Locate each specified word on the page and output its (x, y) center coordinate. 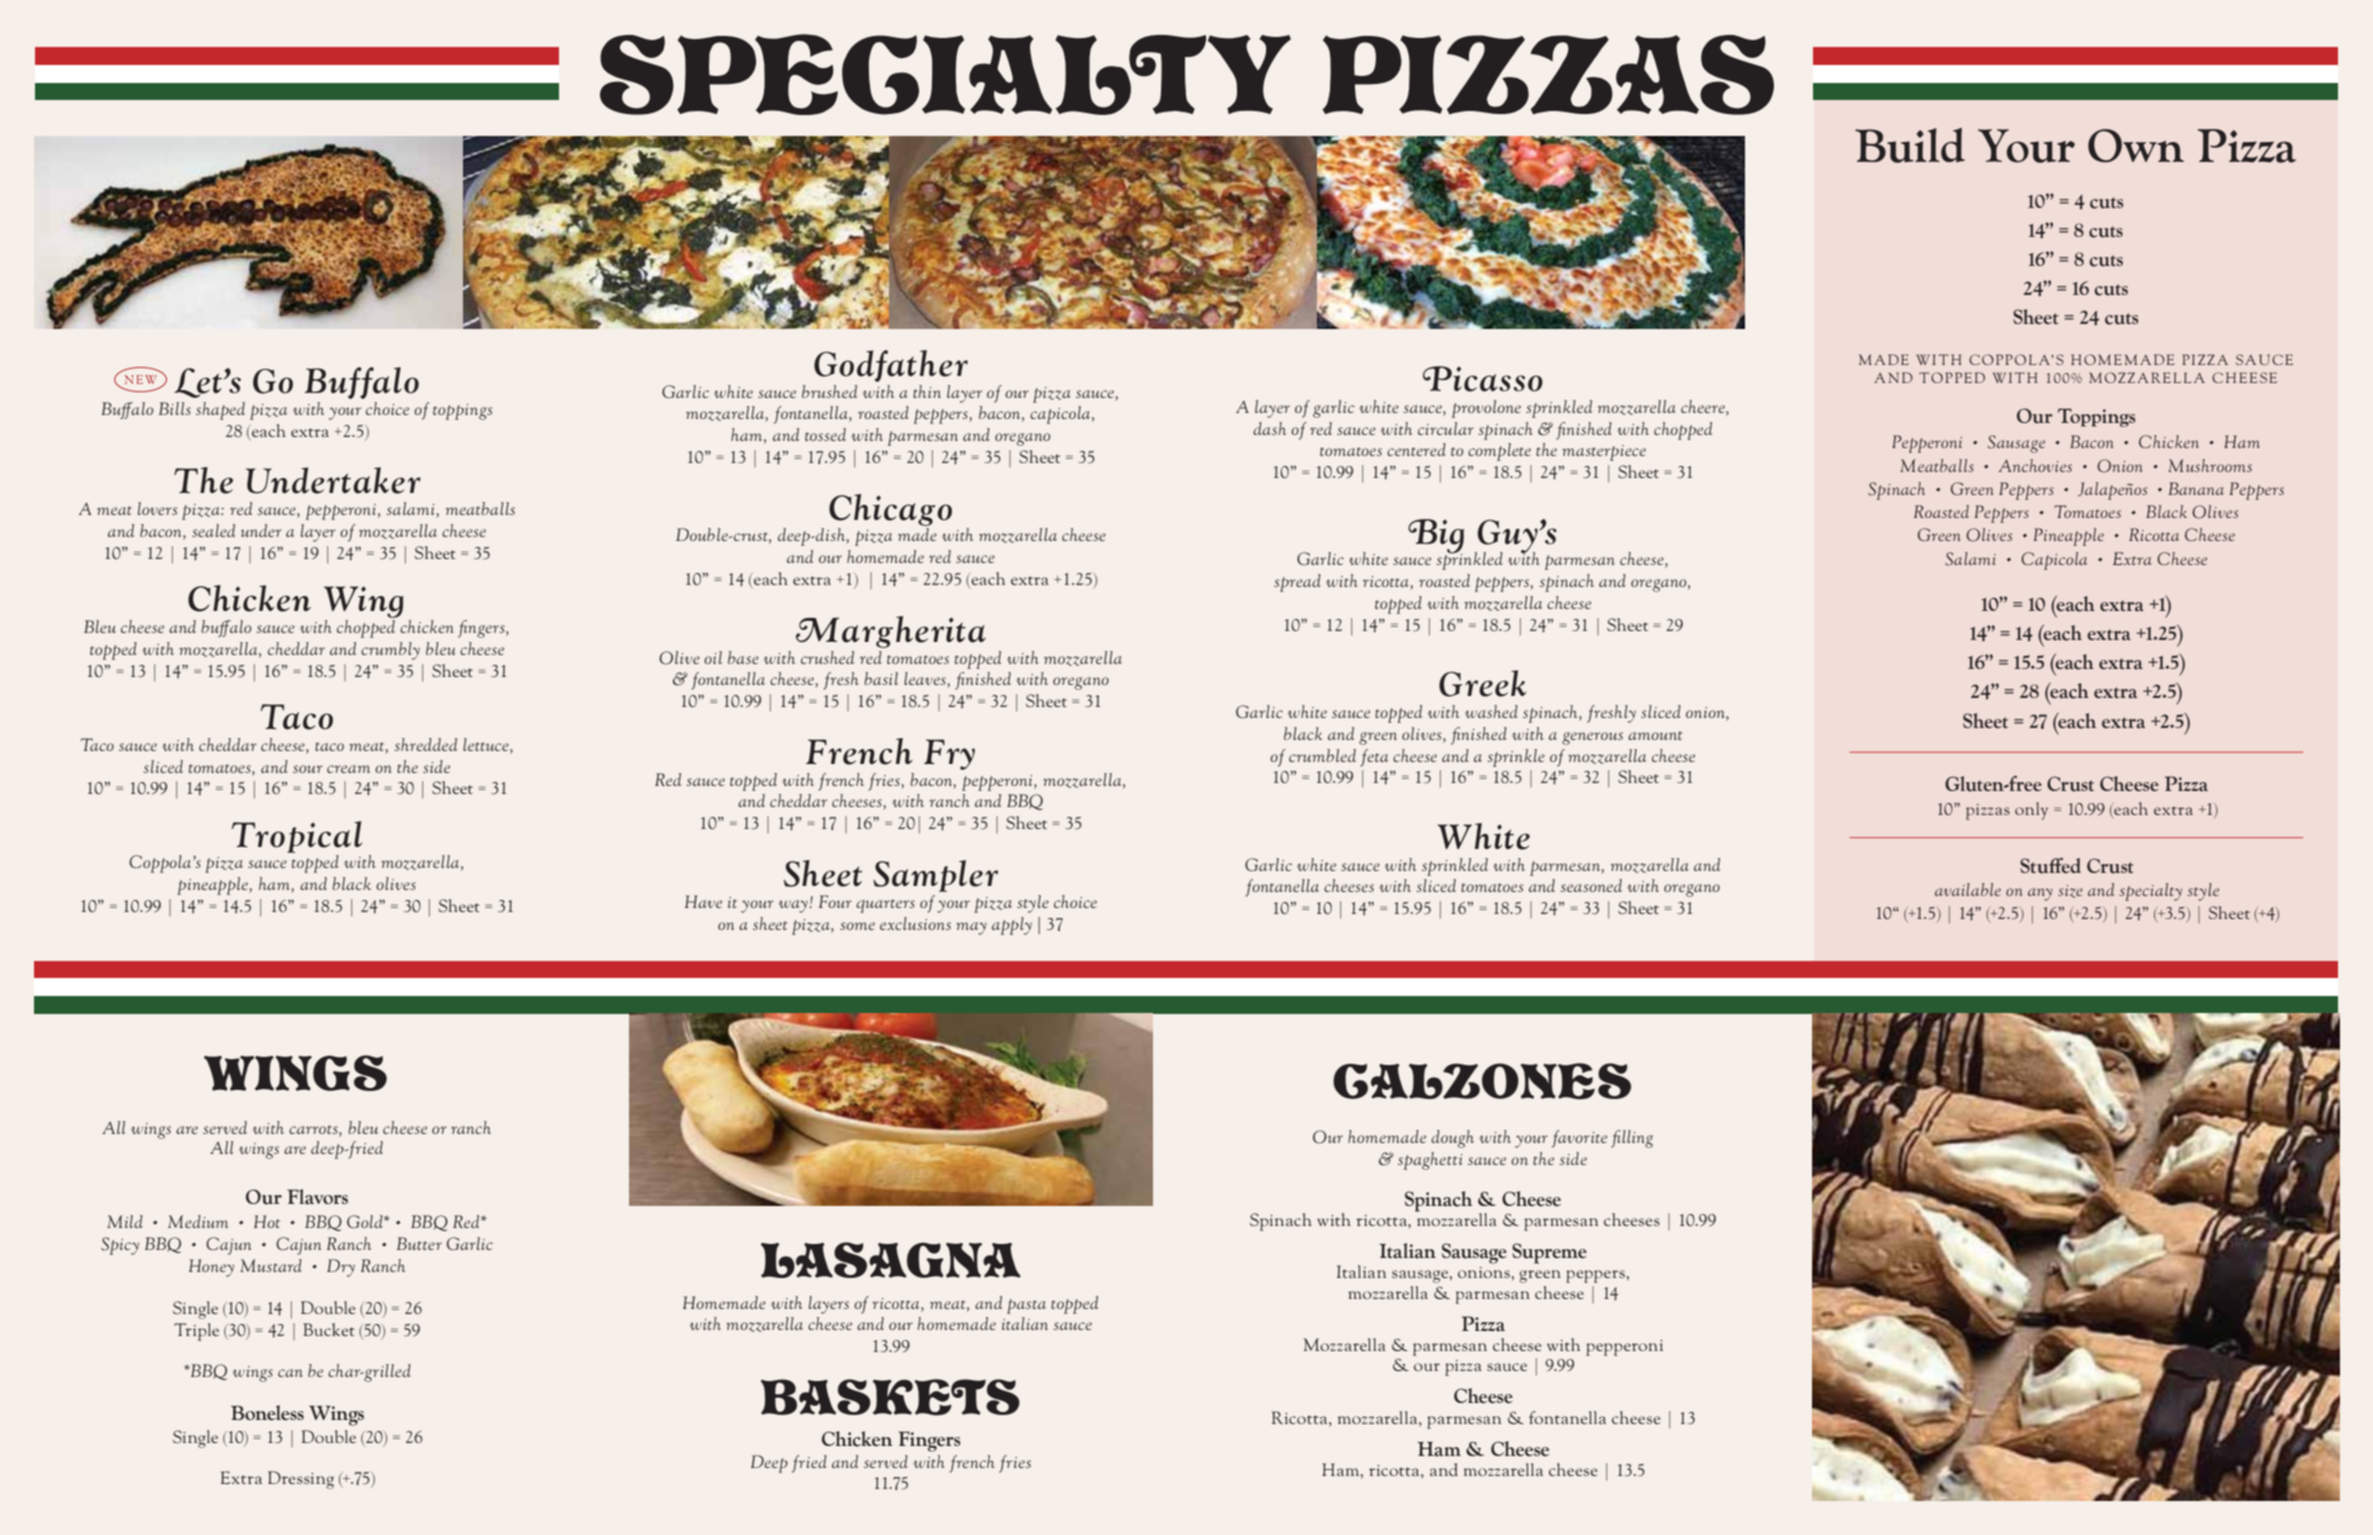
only (2031, 811)
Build (1910, 145)
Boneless (267, 1412)
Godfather (891, 366)
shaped (220, 411)
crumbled (1322, 755)
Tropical (297, 837)
